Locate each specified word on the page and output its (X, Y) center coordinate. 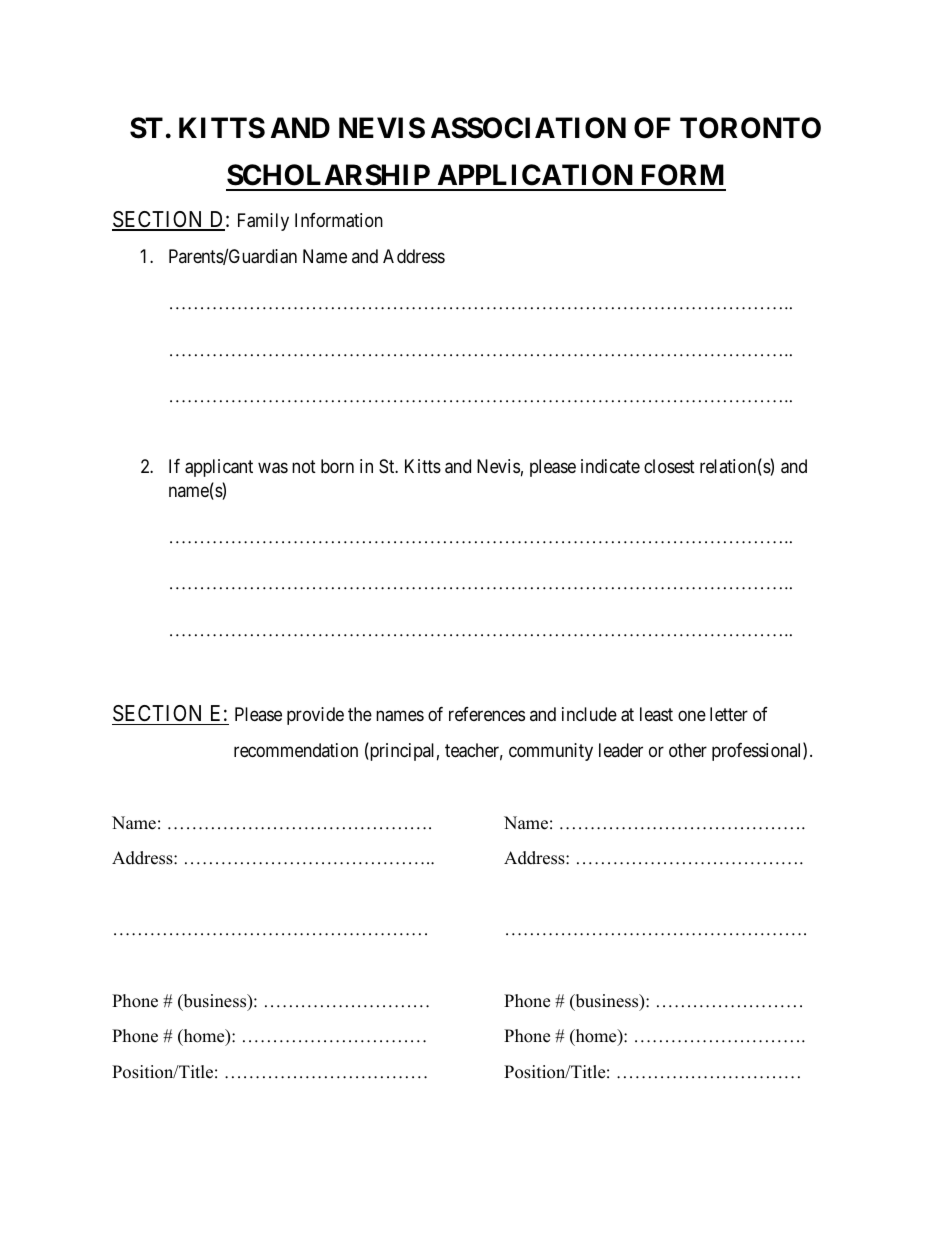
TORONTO (750, 128)
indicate (610, 466)
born (337, 466)
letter (729, 714)
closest (669, 466)
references (487, 714)
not (304, 467)
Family (263, 222)
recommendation (296, 750)
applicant (219, 468)
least (656, 714)
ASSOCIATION (528, 128)
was (273, 468)
